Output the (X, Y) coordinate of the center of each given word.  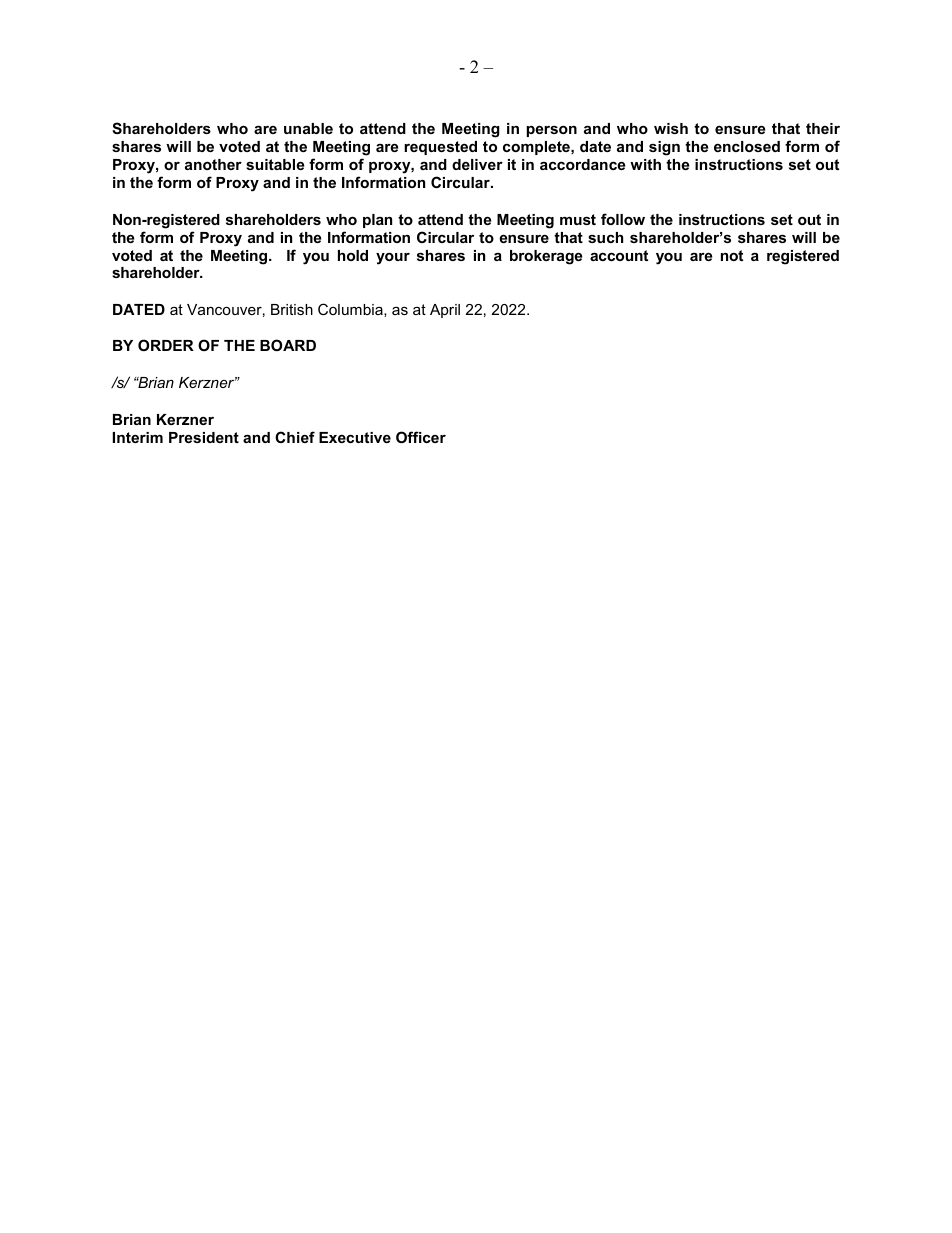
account (619, 255)
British (292, 309)
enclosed (747, 146)
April (445, 311)
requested (440, 148)
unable (308, 128)
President (204, 437)
